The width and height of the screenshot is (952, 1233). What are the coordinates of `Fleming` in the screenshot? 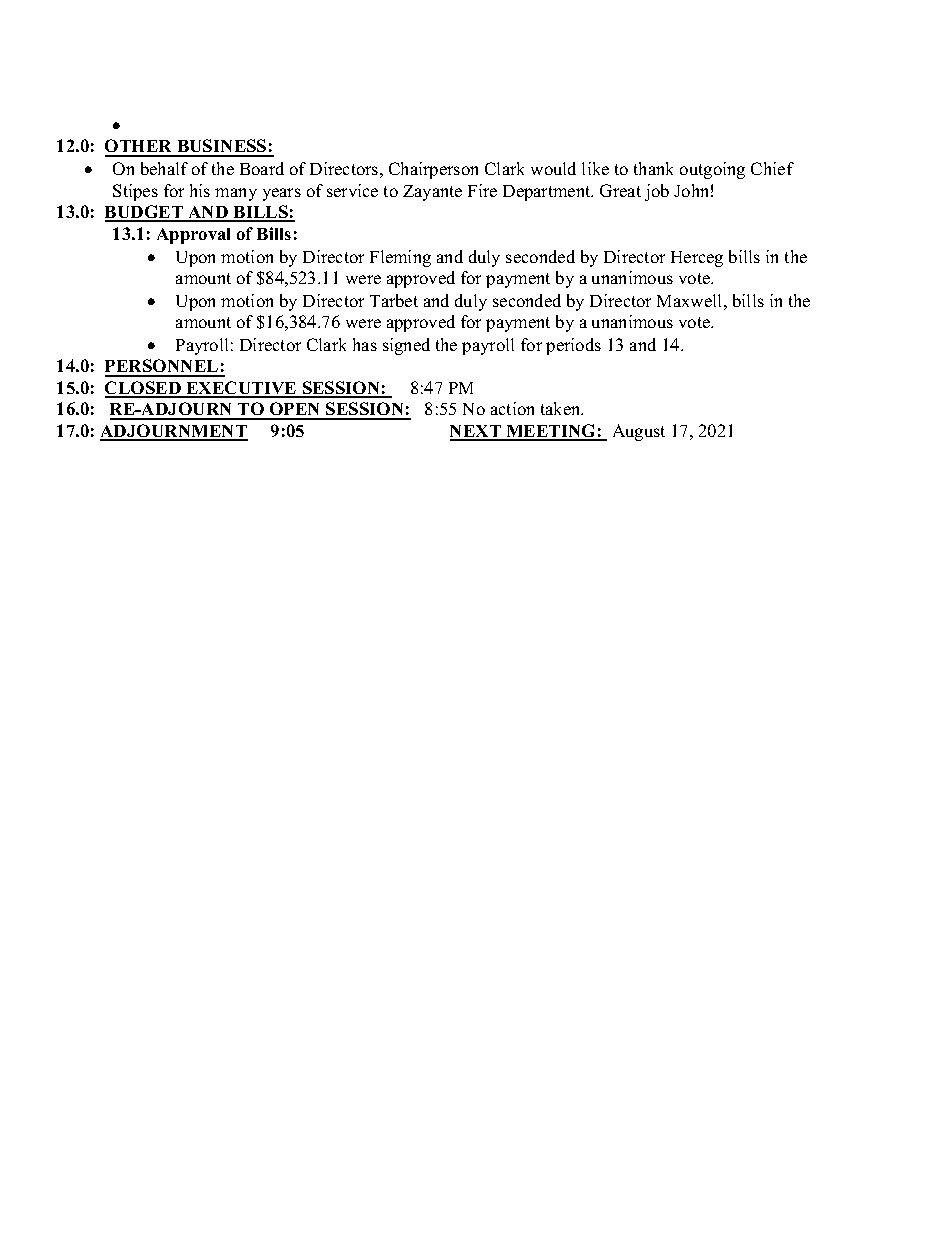 It's located at (400, 258).
